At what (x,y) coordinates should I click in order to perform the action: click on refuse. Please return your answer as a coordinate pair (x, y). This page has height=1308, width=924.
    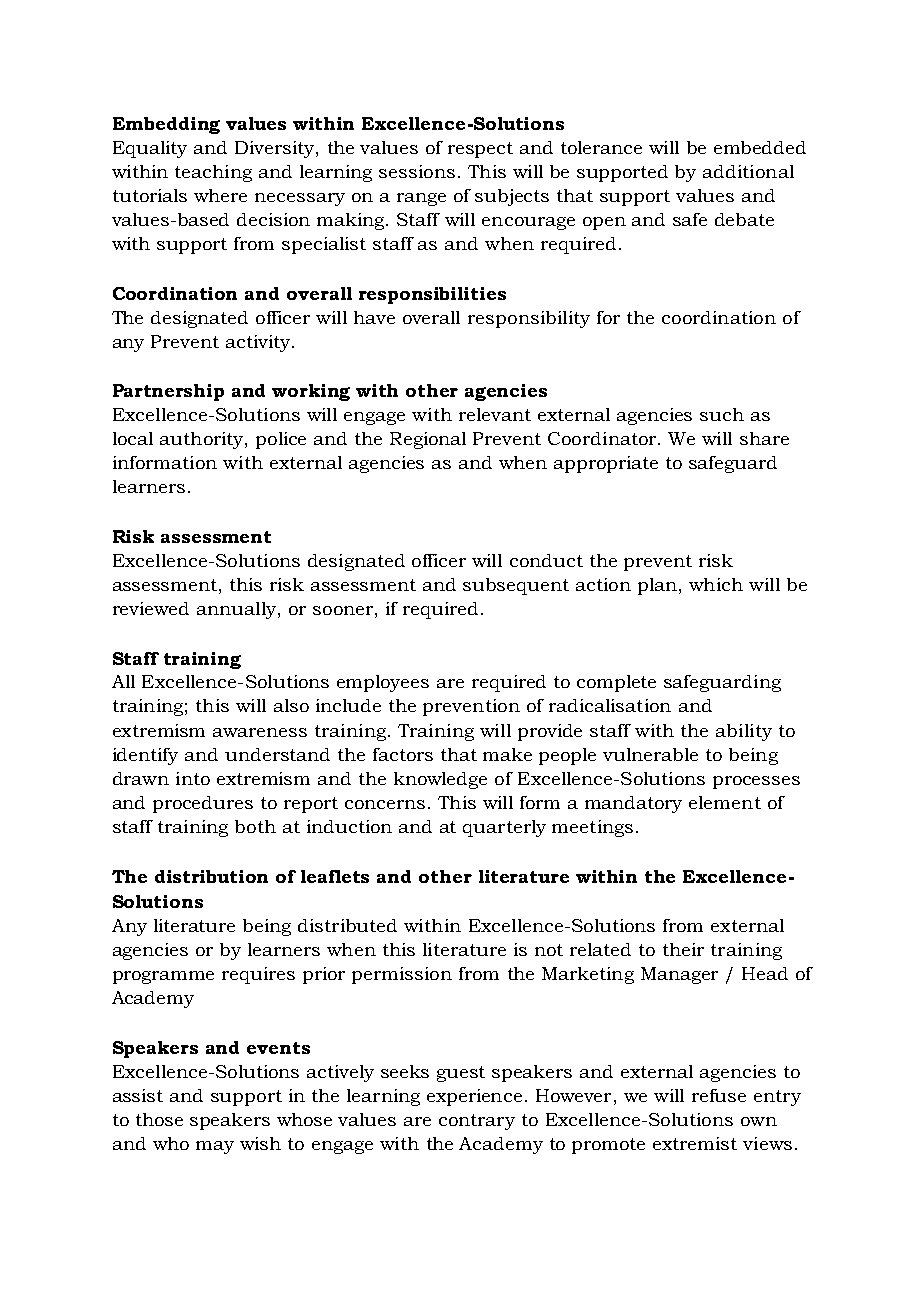
    Looking at the image, I should click on (719, 1095).
